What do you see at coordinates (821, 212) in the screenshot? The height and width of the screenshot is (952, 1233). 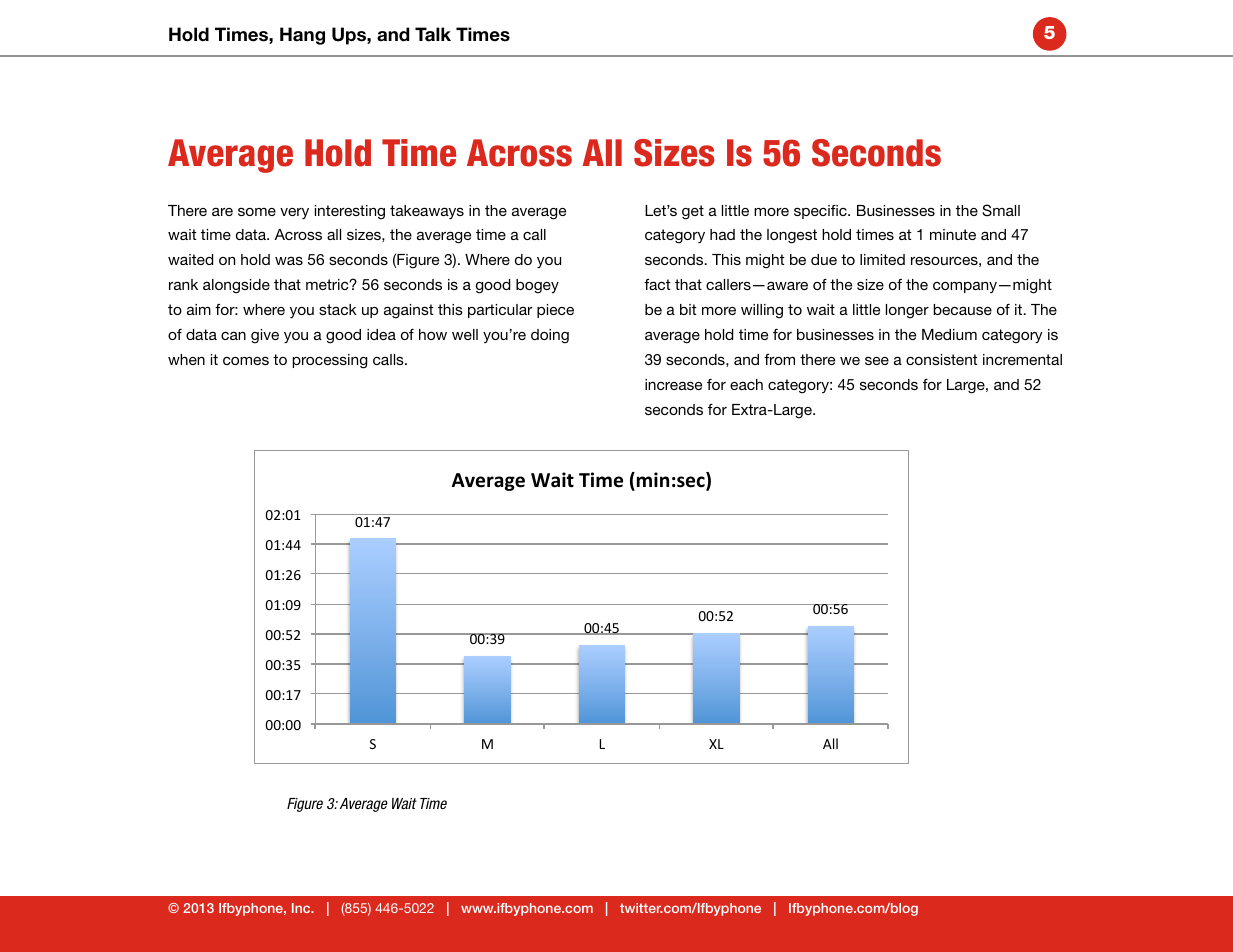 I see `specific` at bounding box center [821, 212].
